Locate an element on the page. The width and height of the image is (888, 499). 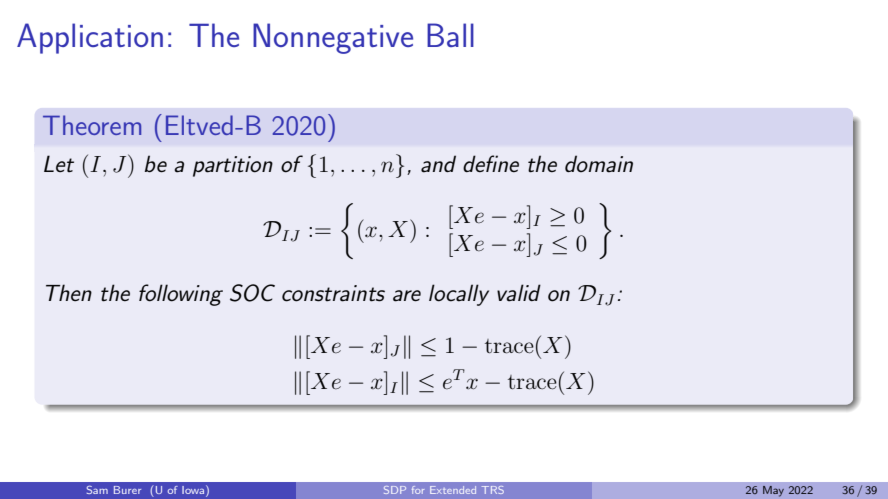
Ball is located at coordinates (450, 35).
